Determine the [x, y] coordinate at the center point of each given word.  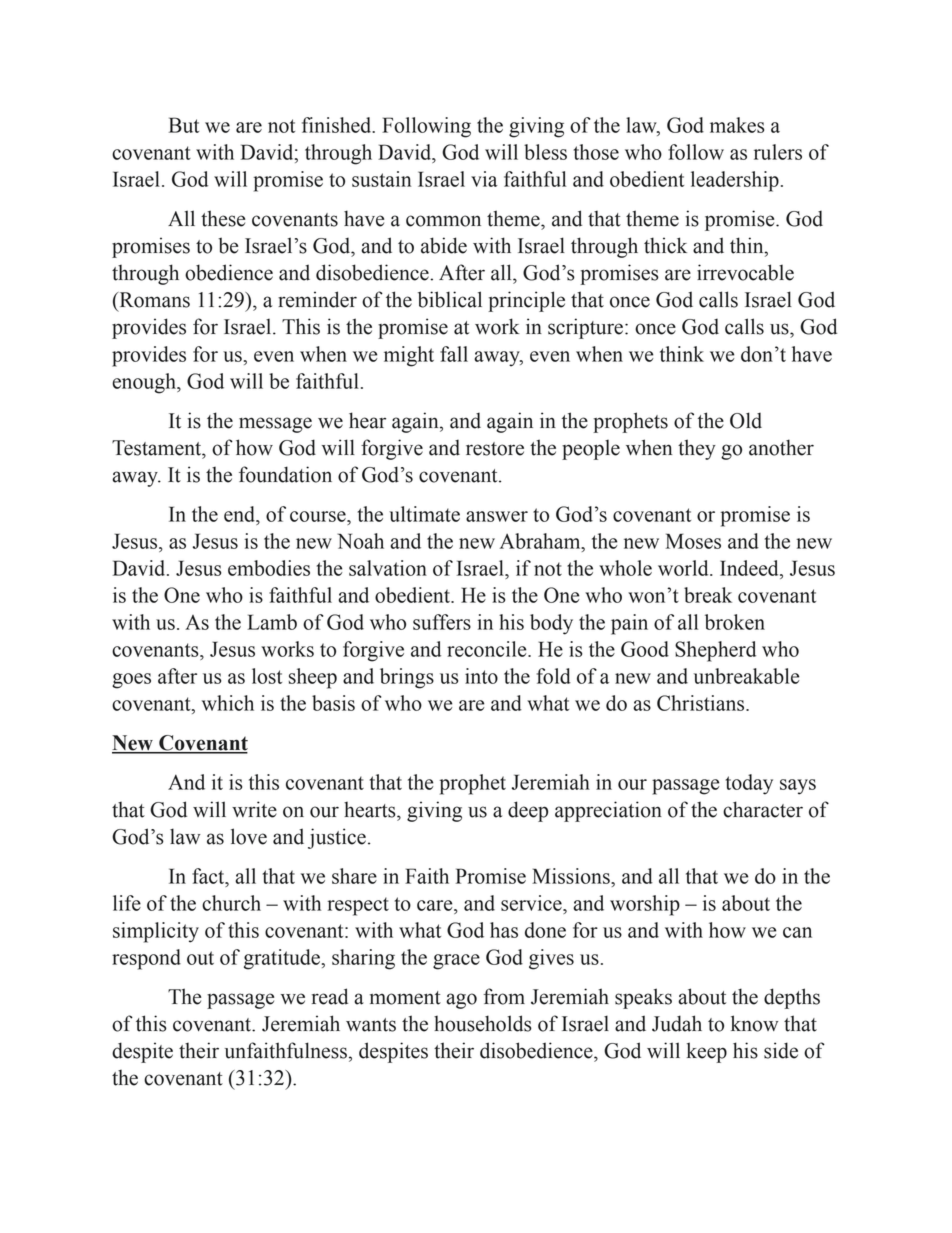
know [754, 1023]
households [483, 1023]
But [184, 125]
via [484, 179]
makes [737, 125]
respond [146, 959]
